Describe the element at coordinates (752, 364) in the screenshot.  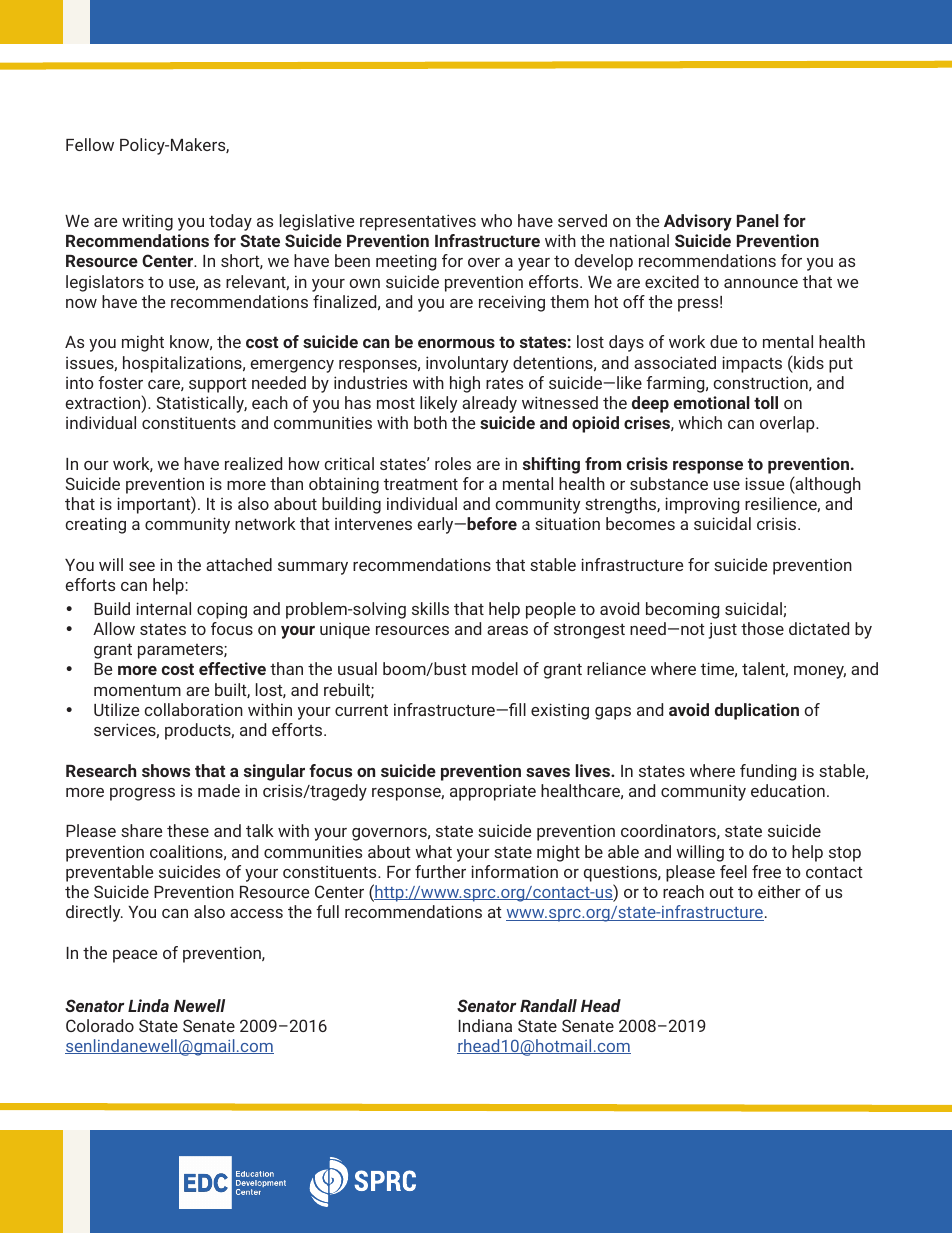
I see `impacts` at that location.
